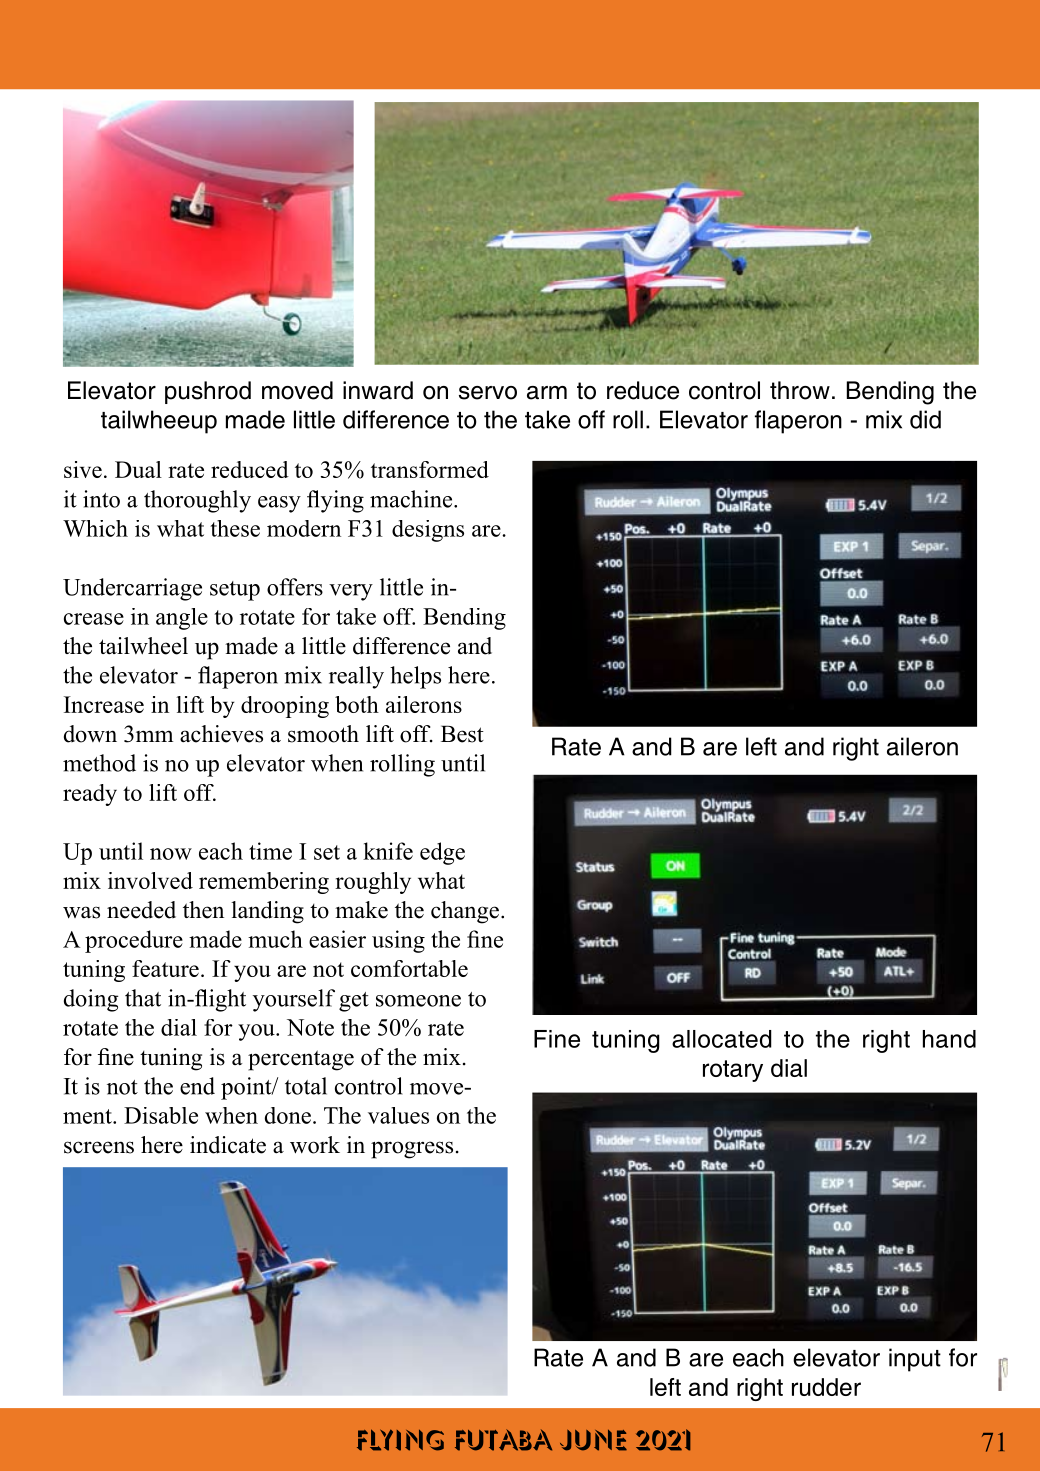 This document has height=1471, width=1040. Describe the element at coordinates (488, 393) in the document. I see `servo` at that location.
